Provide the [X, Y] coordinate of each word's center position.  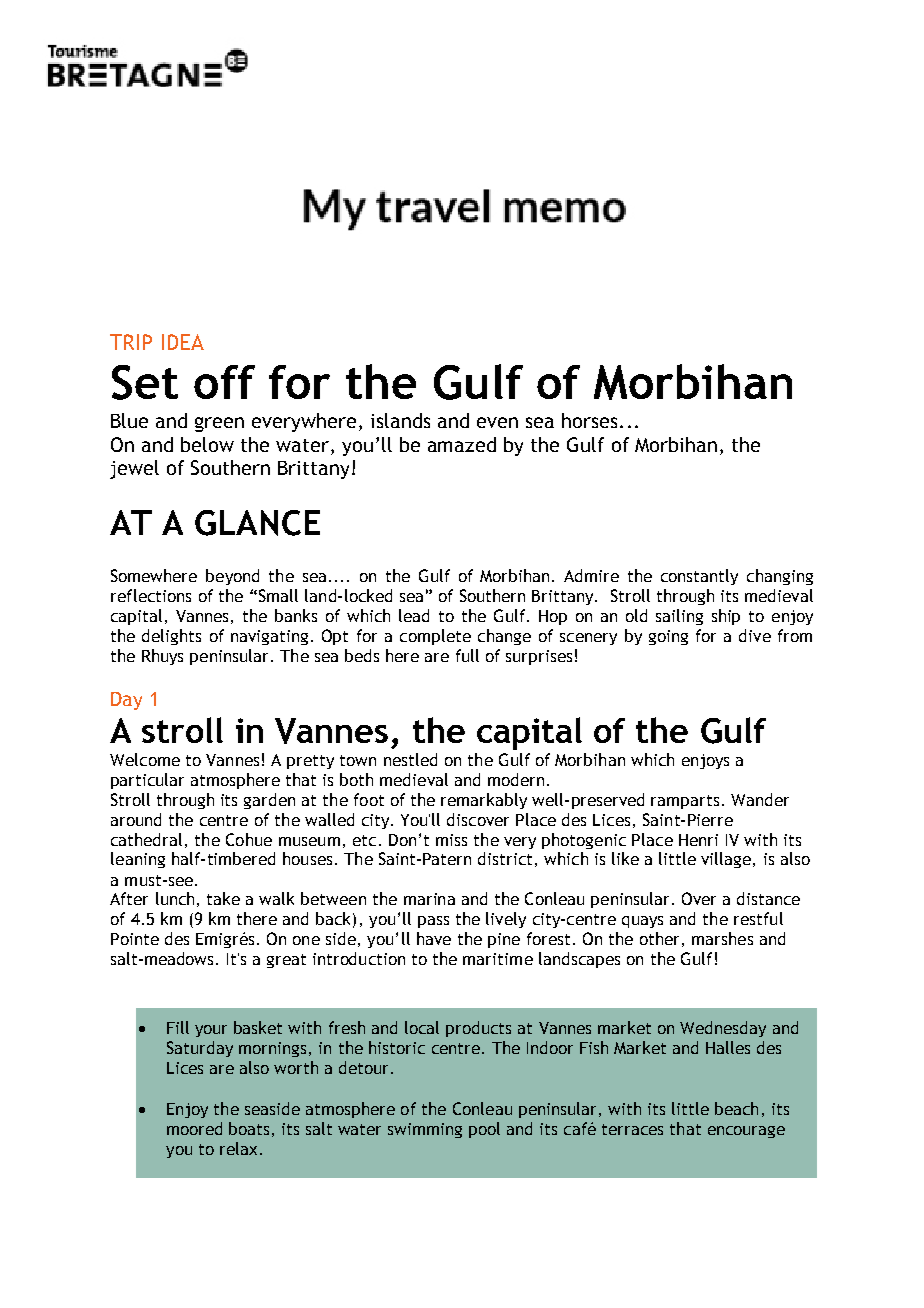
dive [755, 635]
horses [589, 420]
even [497, 422]
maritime [498, 959]
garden [269, 801]
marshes [722, 938]
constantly [699, 577]
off [224, 382]
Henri [698, 840]
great [286, 961]
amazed [462, 444]
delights [171, 637]
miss [451, 840]
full [467, 655]
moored [194, 1128]
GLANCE [257, 523]
